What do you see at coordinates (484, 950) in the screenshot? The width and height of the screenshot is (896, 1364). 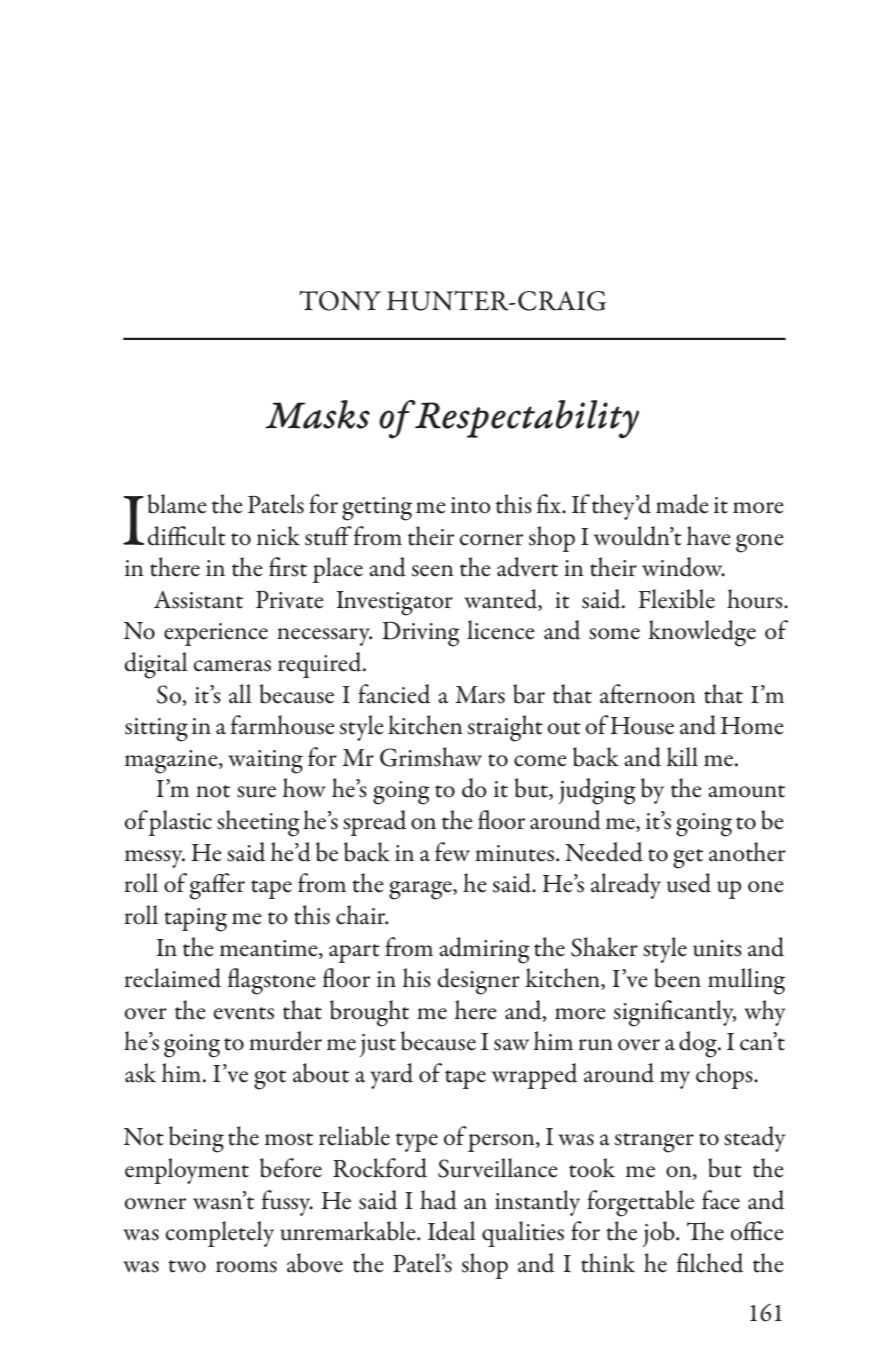 I see `admiring` at bounding box center [484, 950].
